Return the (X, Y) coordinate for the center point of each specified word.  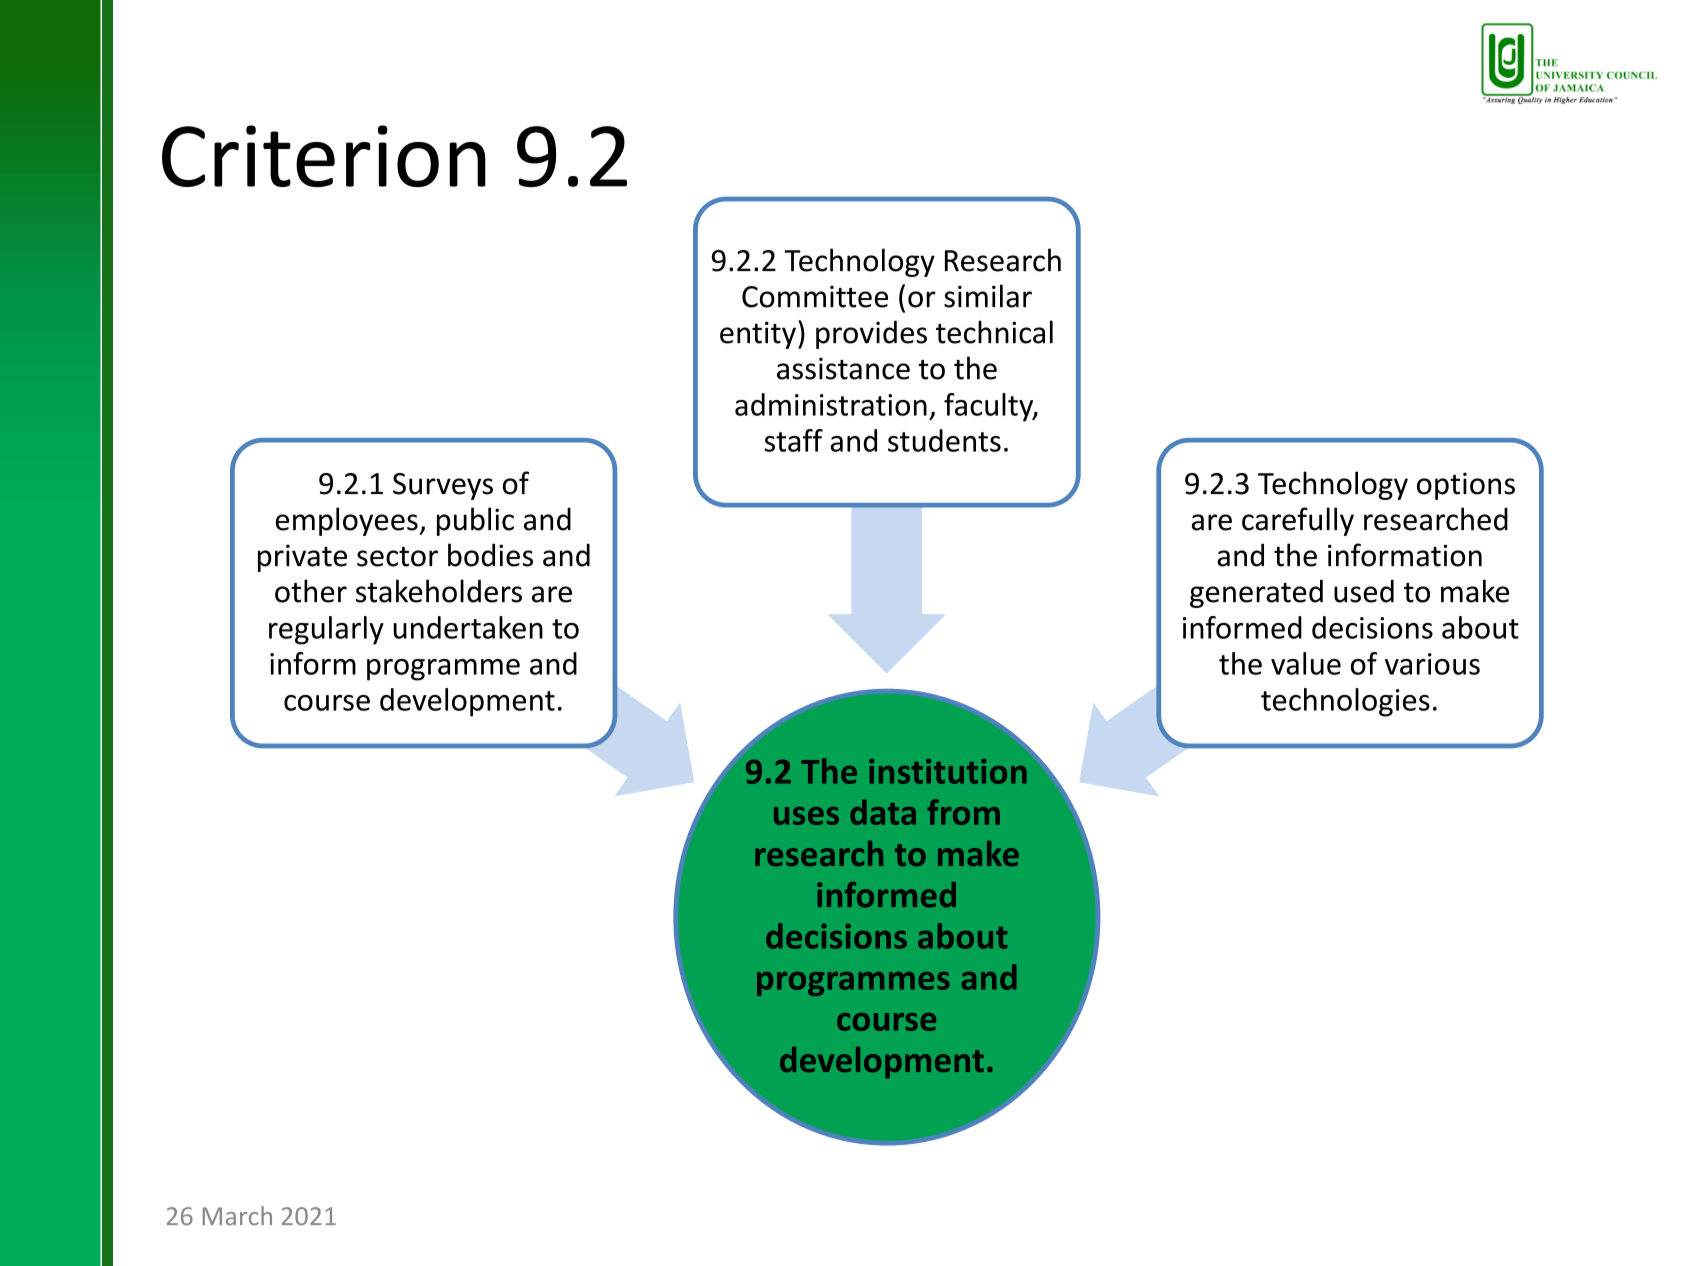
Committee (815, 297)
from (963, 812)
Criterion (324, 156)
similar (988, 296)
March (237, 1215)
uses (806, 816)
